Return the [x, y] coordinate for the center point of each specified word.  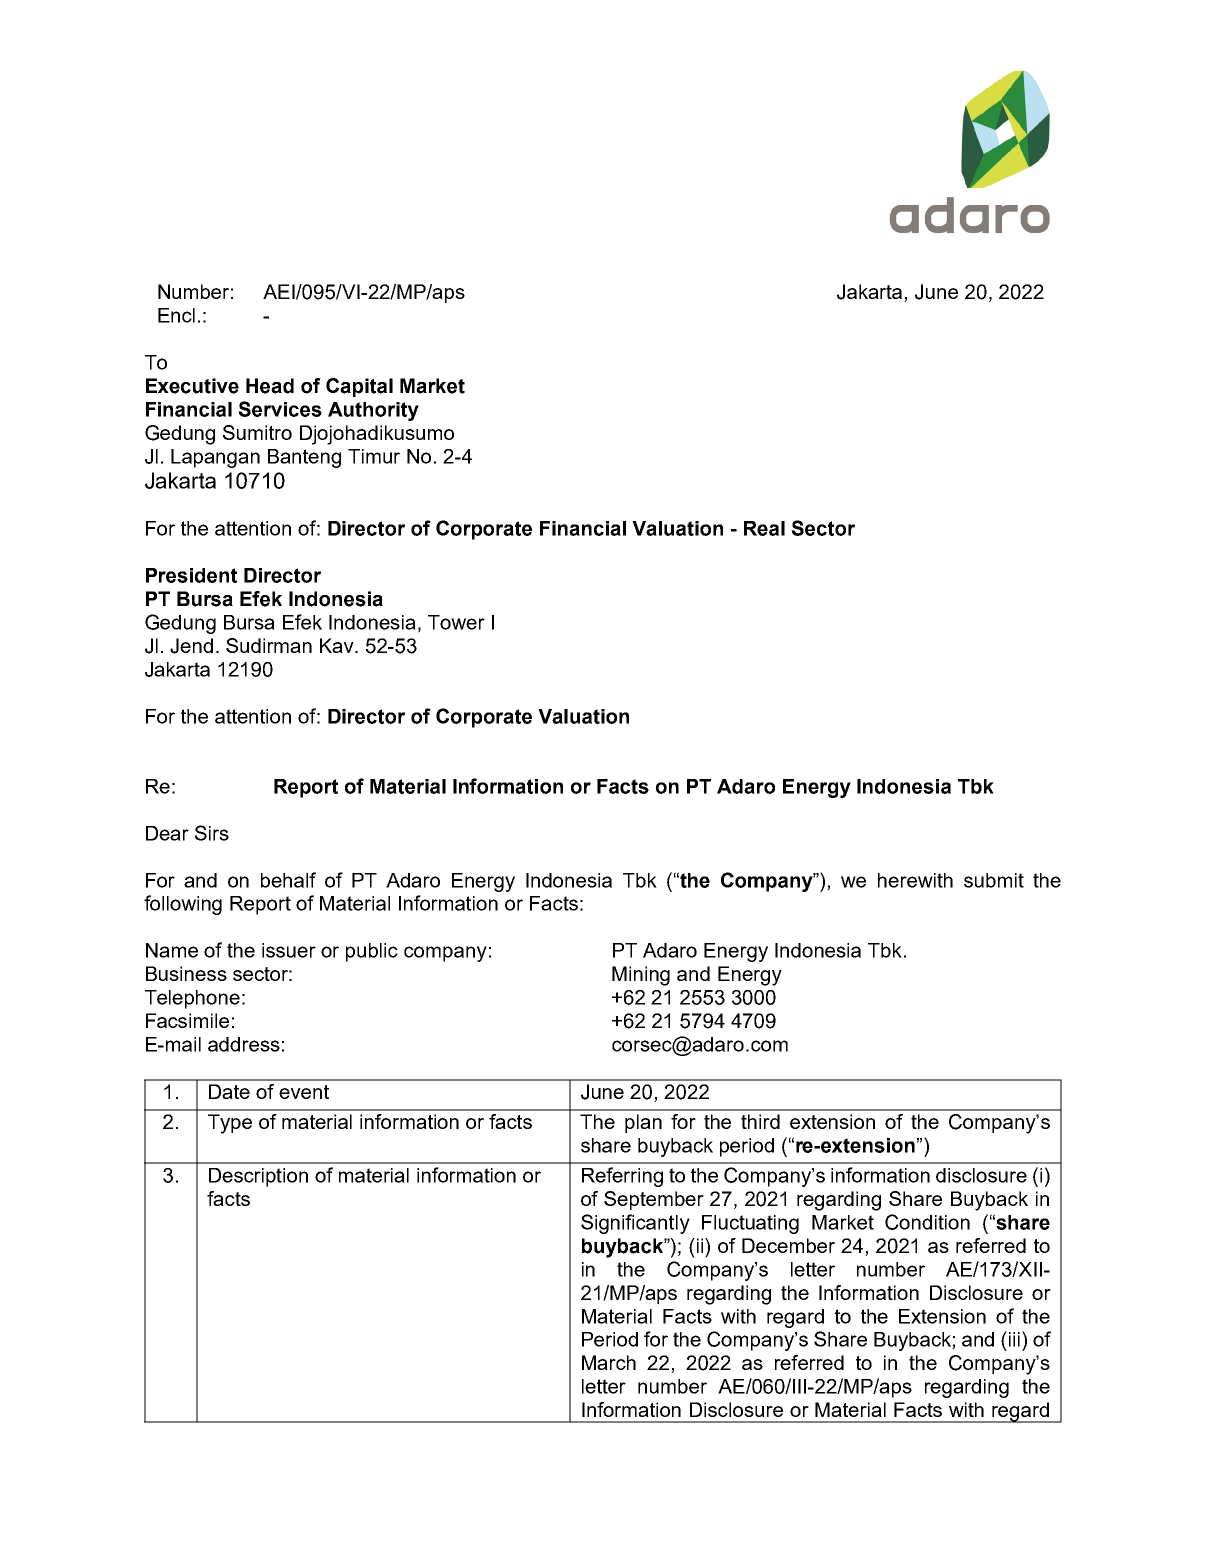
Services [280, 409]
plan [643, 1123]
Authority [373, 411]
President [191, 575]
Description [258, 1177]
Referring [622, 1177]
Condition [927, 1222]
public [372, 952]
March [609, 1362]
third [760, 1121]
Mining [641, 976]
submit [994, 880]
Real [764, 528]
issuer [289, 950]
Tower [456, 622]
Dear [167, 833]
